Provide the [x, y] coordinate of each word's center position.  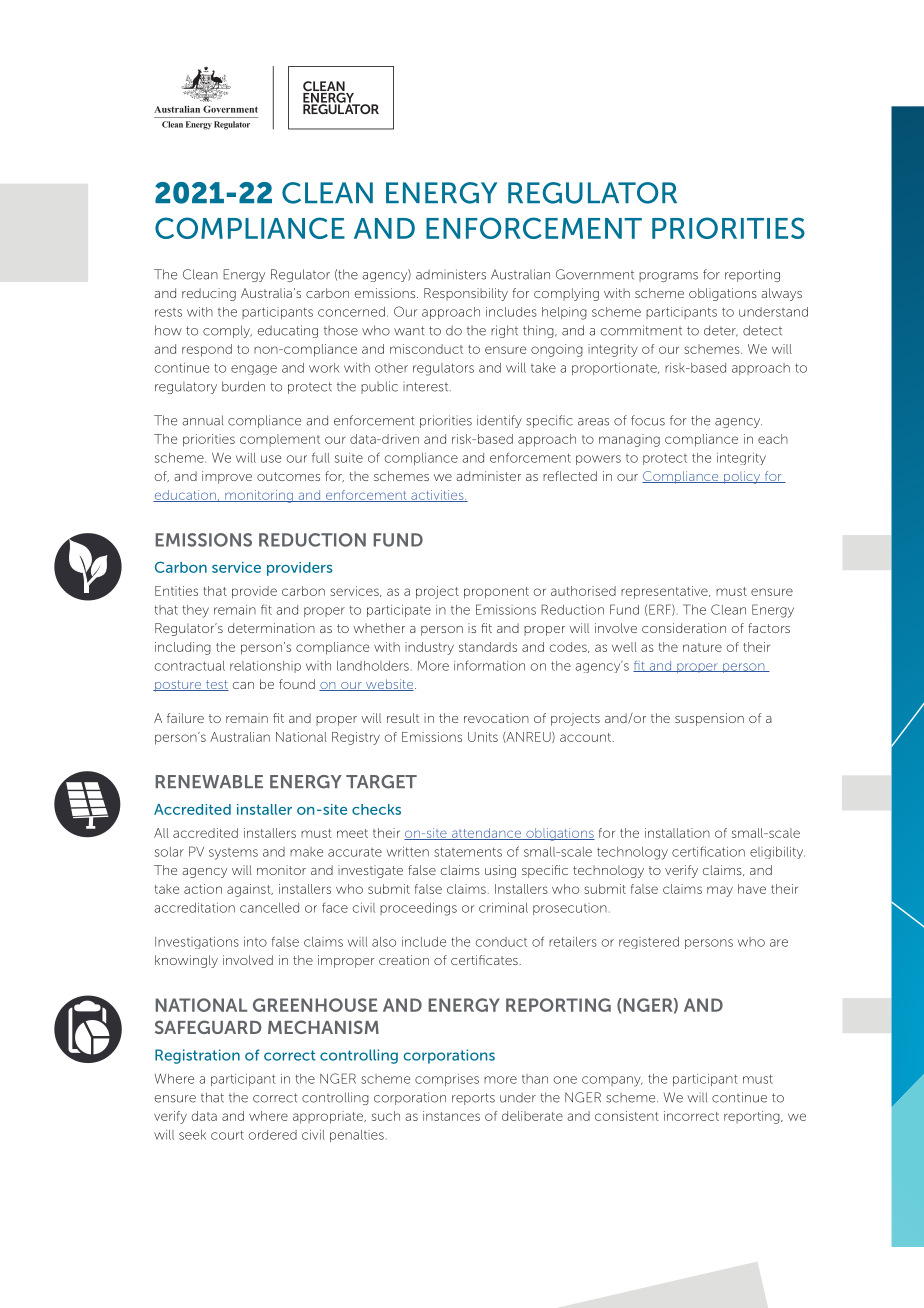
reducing [209, 294]
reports [473, 1099]
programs [668, 277]
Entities [176, 591]
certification [708, 852]
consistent [627, 1116]
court [227, 1135]
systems [233, 854]
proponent [496, 593]
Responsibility [466, 294]
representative [665, 592]
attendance [486, 834]
